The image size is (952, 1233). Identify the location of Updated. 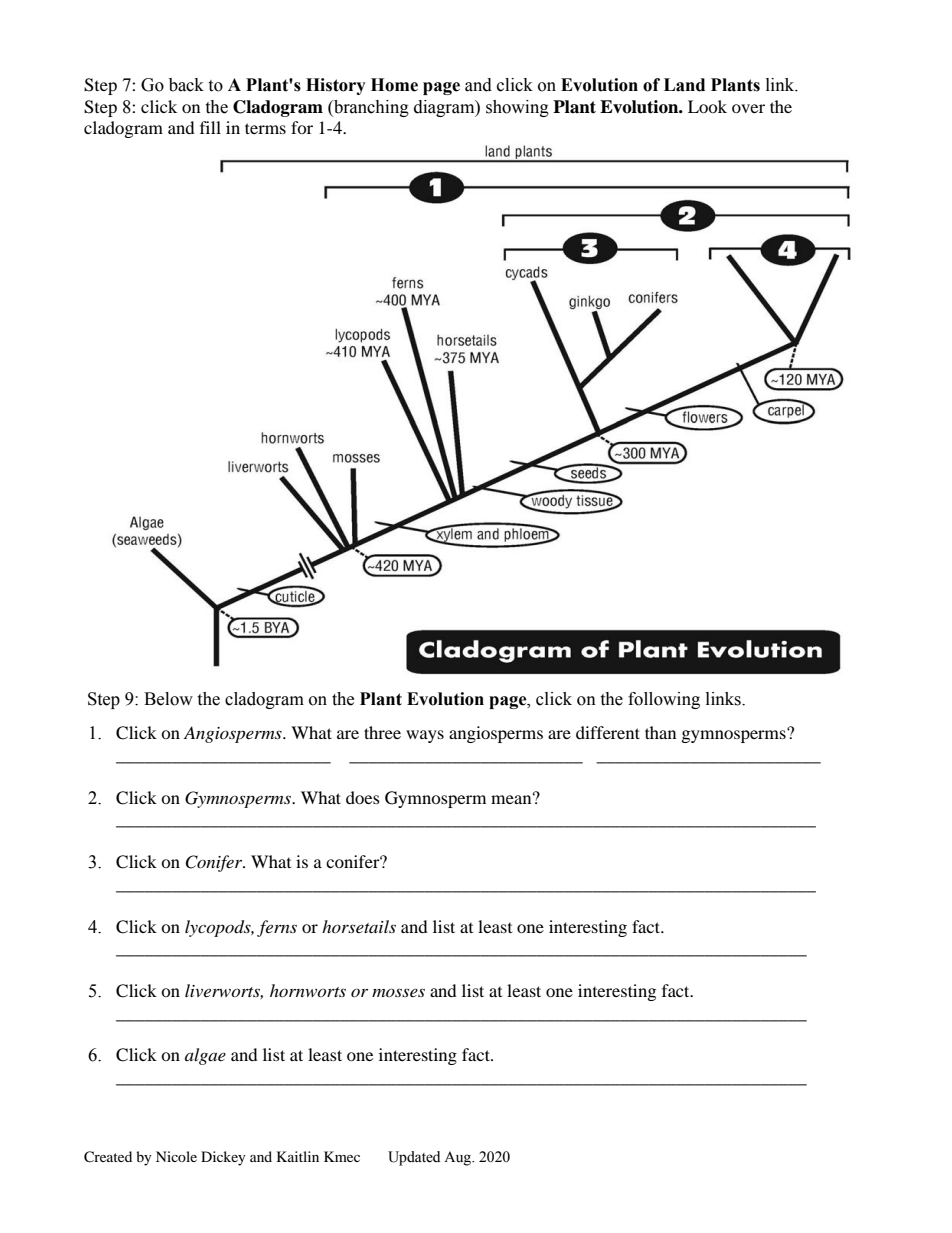
(414, 1158).
